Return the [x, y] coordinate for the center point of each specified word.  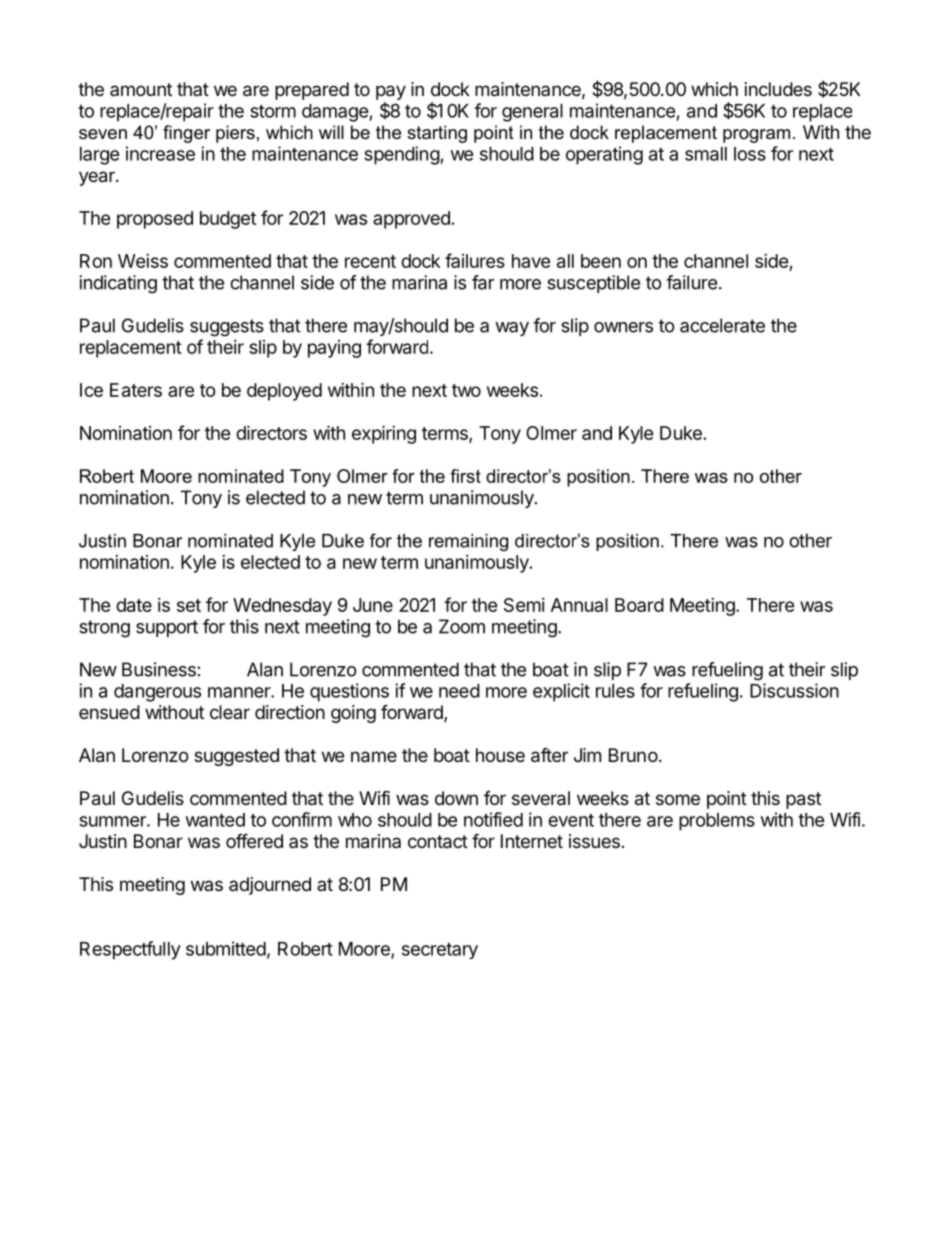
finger [186, 134]
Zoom [462, 626]
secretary [440, 951]
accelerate [722, 325]
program [756, 136]
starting [437, 134]
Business [159, 669]
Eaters [136, 390]
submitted [226, 948]
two [466, 390]
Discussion [794, 690]
